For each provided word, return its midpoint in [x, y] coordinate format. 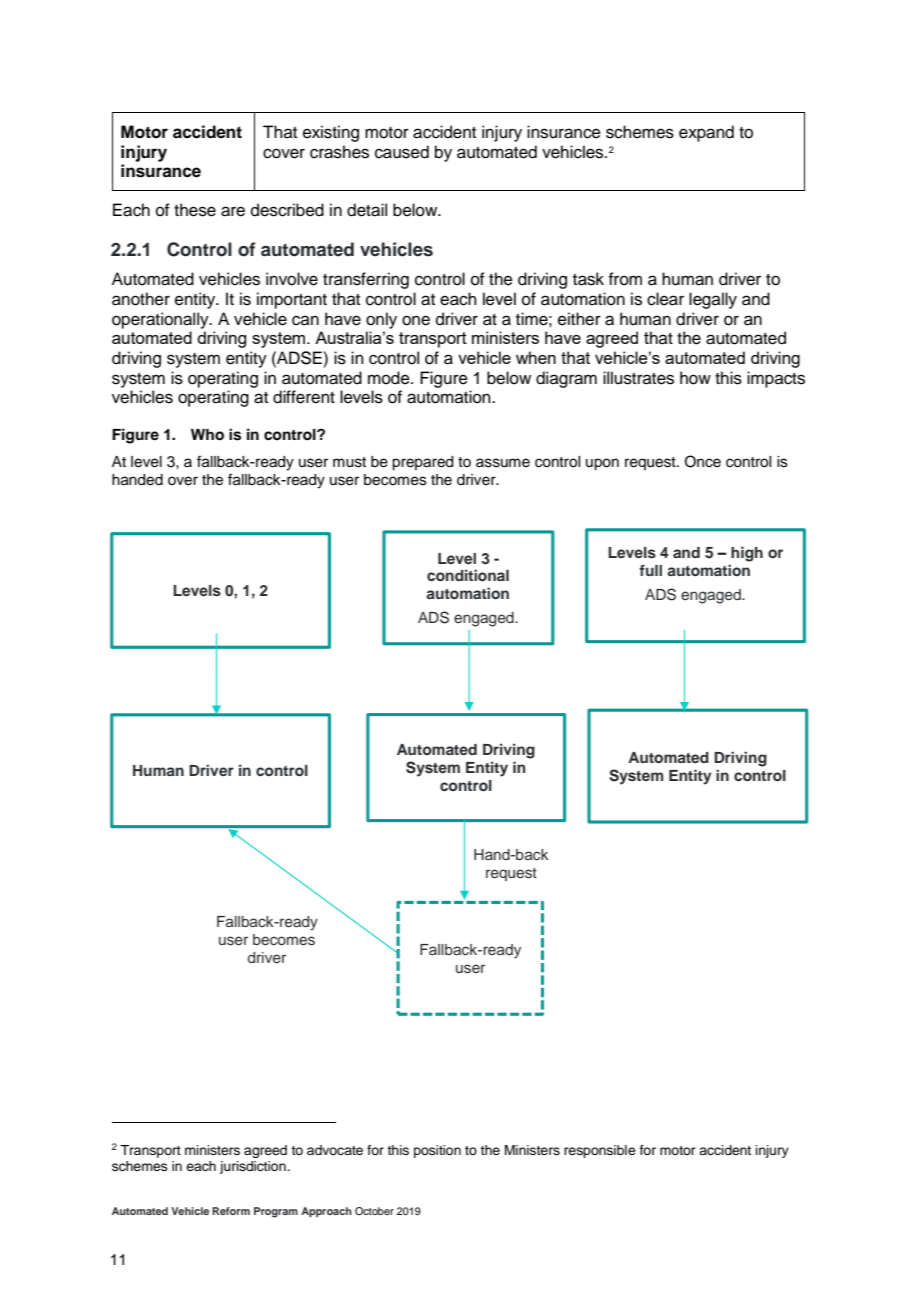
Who [207, 435]
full [650, 570]
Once [703, 461]
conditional [468, 575]
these [195, 210]
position [437, 1151]
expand [706, 133]
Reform [231, 1211]
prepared [422, 463]
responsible [600, 1151]
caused [402, 152]
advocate [335, 1150]
